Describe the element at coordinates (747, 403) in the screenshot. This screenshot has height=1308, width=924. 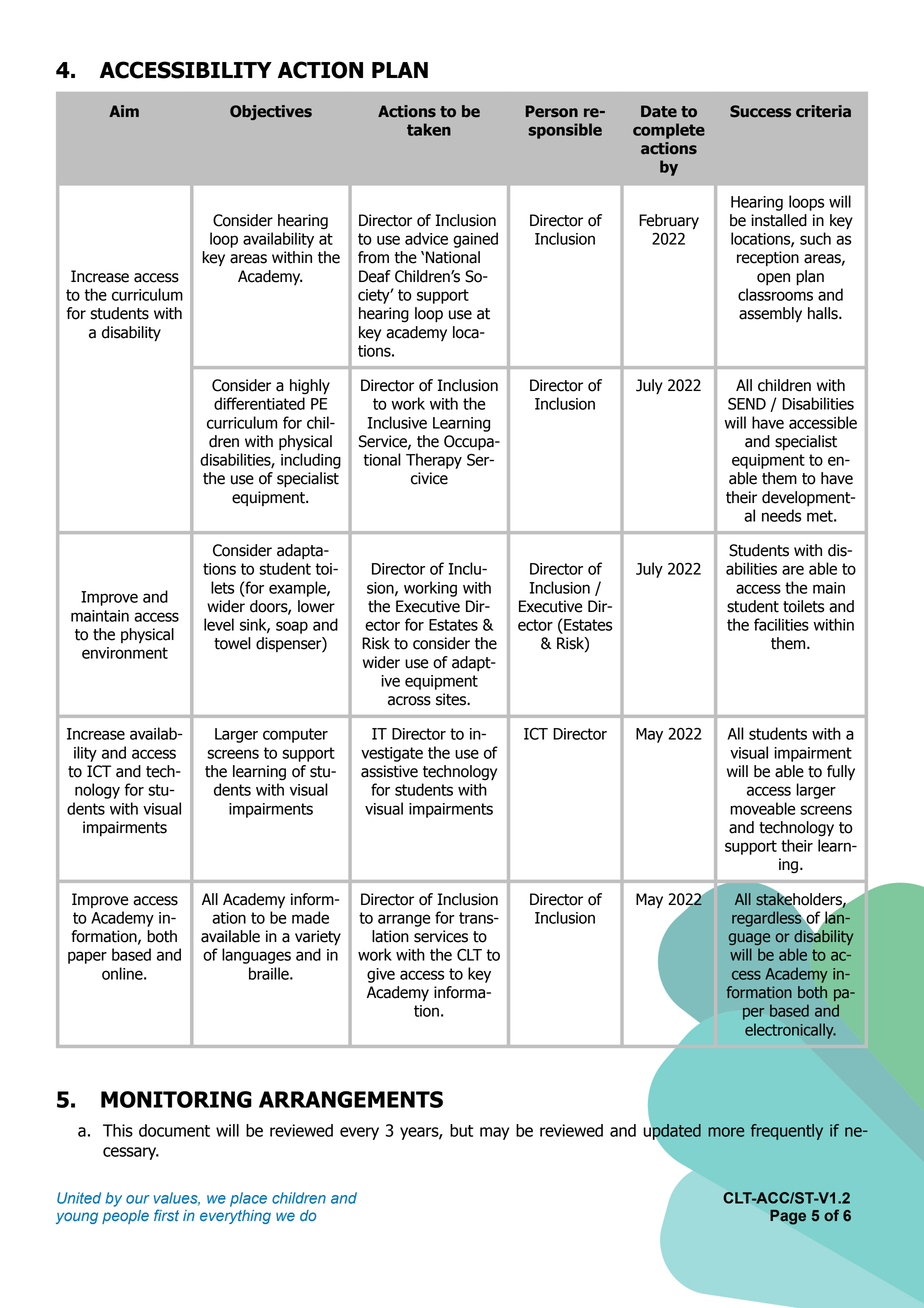
I see `SEND` at that location.
